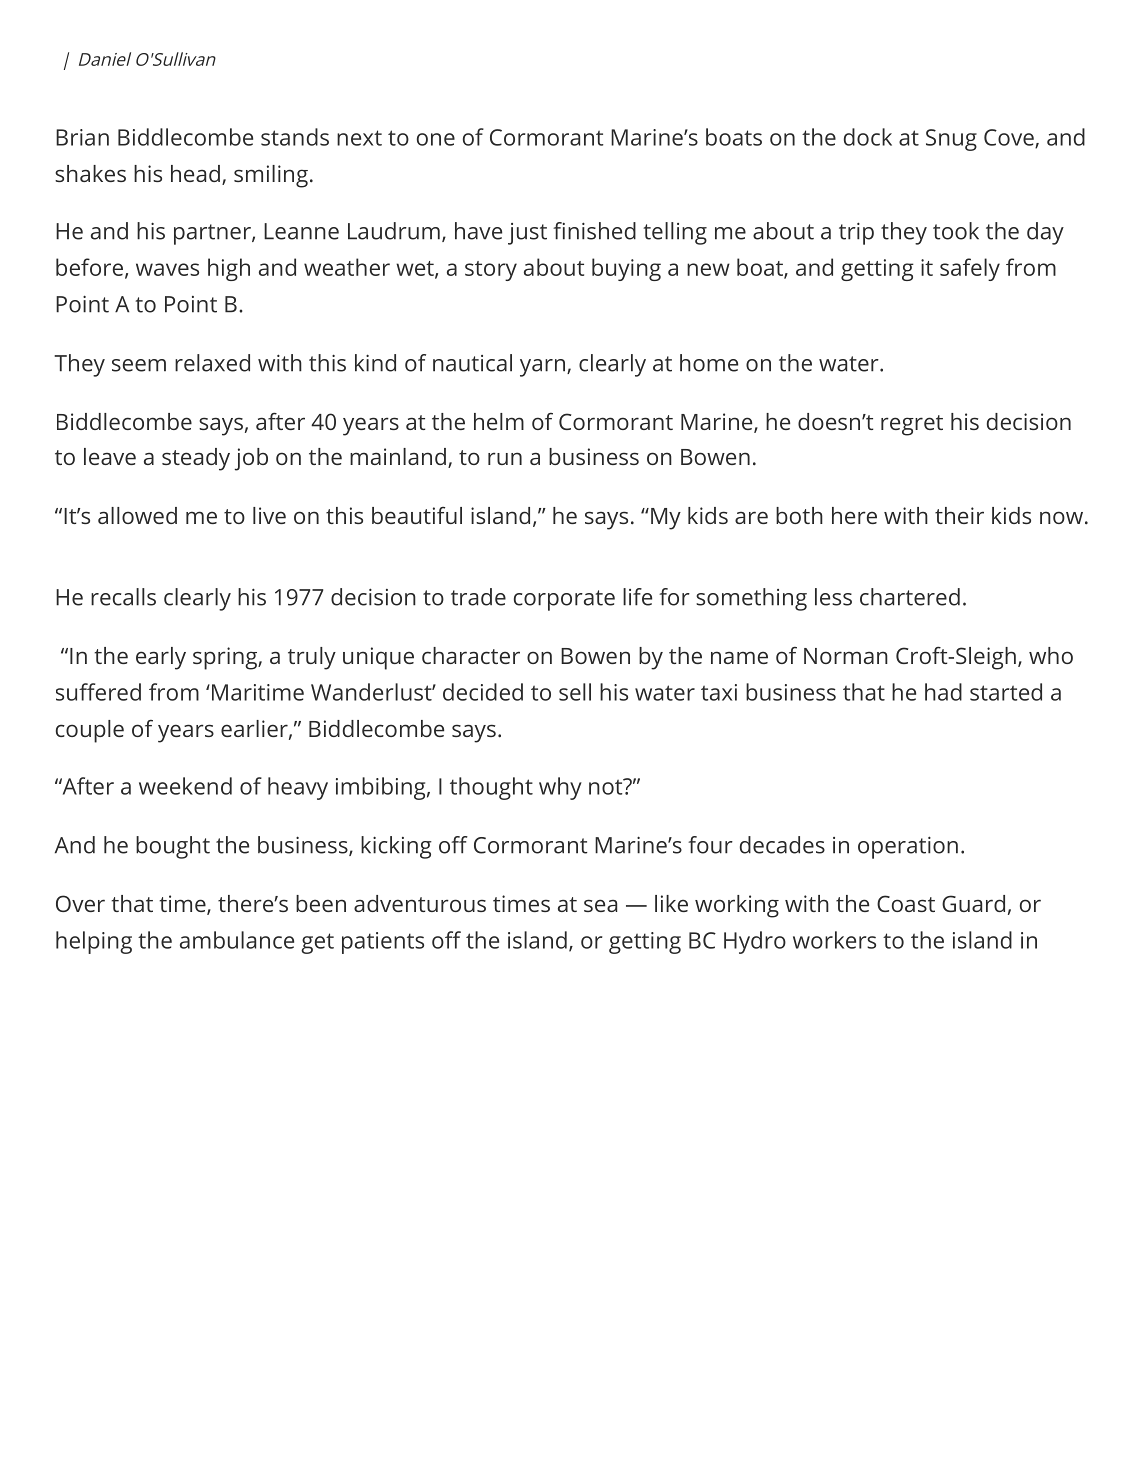 The height and width of the screenshot is (1480, 1143). What do you see at coordinates (196, 459) in the screenshot?
I see `steady` at bounding box center [196, 459].
